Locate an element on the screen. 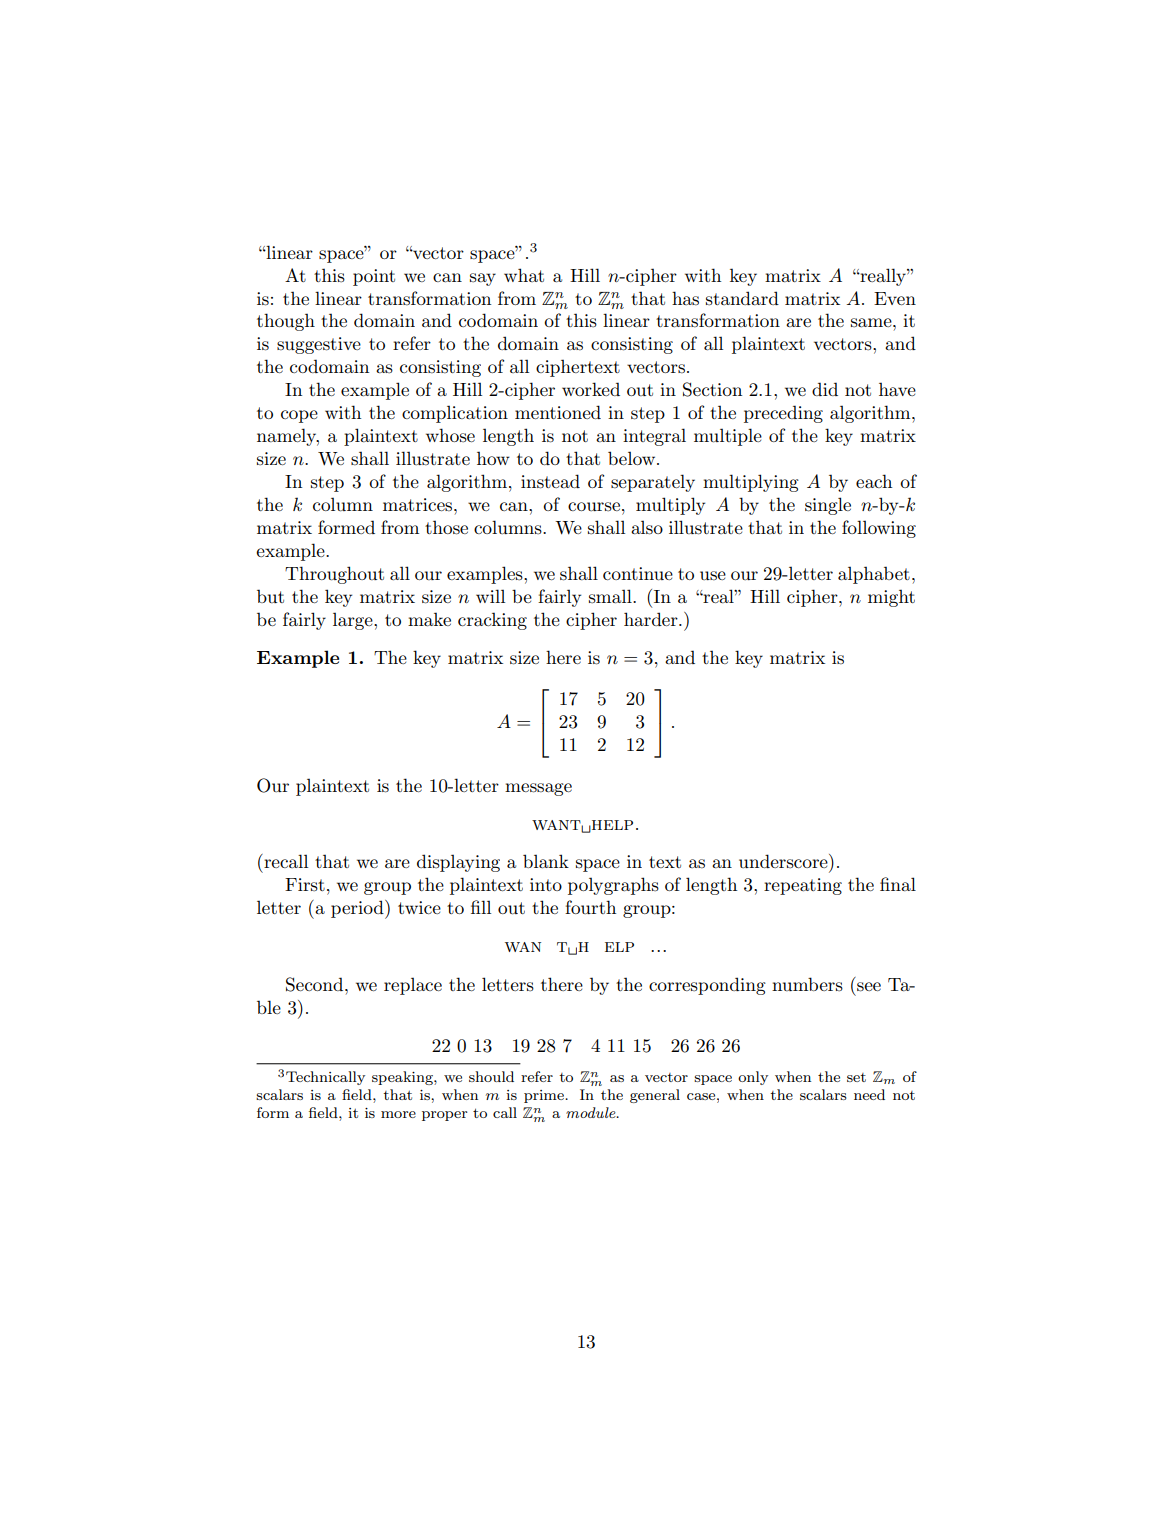 Image resolution: width=1174 pixels, height=1520 pixels. large is located at coordinates (354, 621).
